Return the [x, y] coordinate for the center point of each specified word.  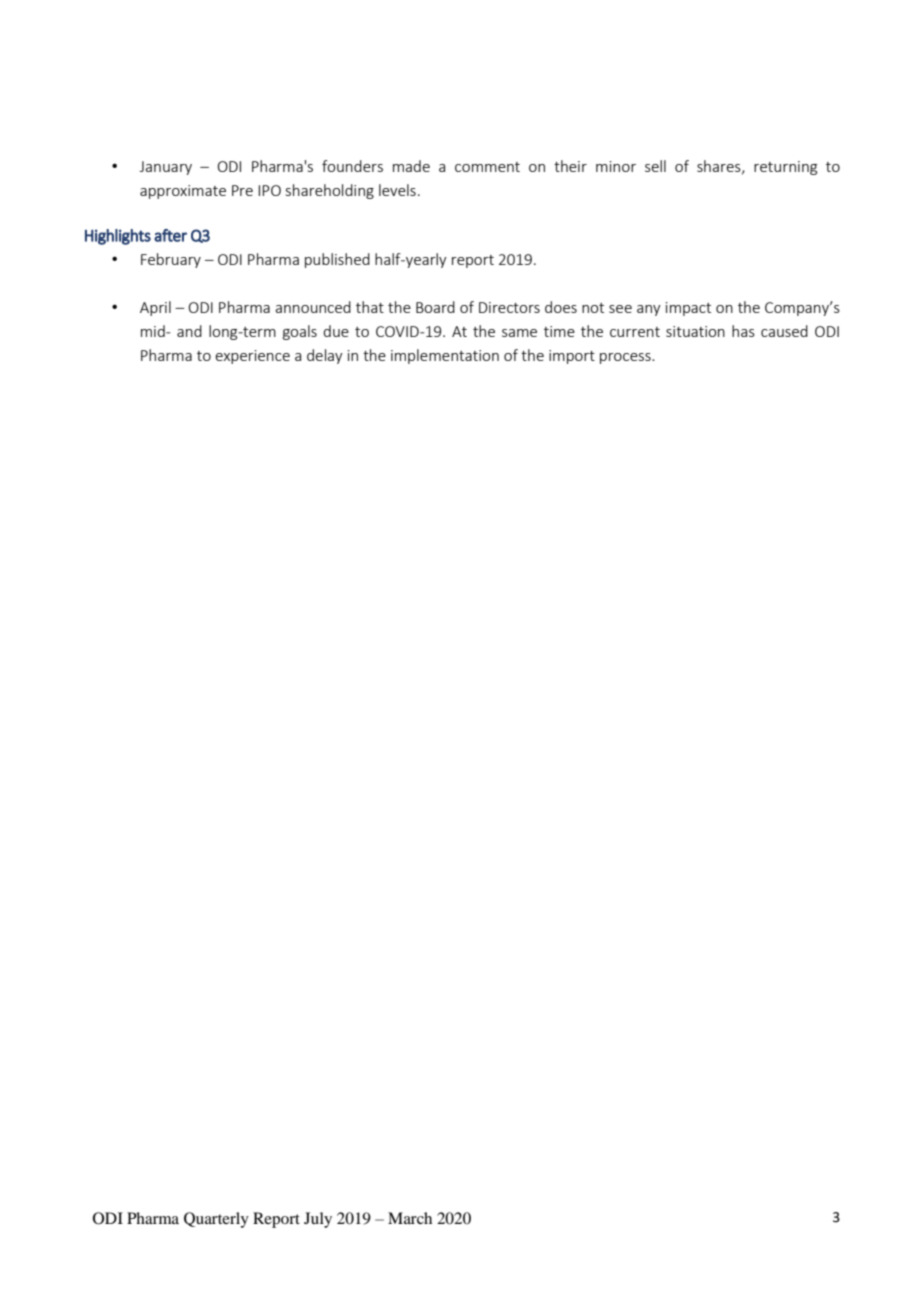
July [318, 1220]
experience [252, 357]
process [626, 358]
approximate [183, 192]
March [410, 1218]
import [572, 357]
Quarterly [216, 1220]
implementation [445, 356]
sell [655, 166]
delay [325, 356]
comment [487, 167]
